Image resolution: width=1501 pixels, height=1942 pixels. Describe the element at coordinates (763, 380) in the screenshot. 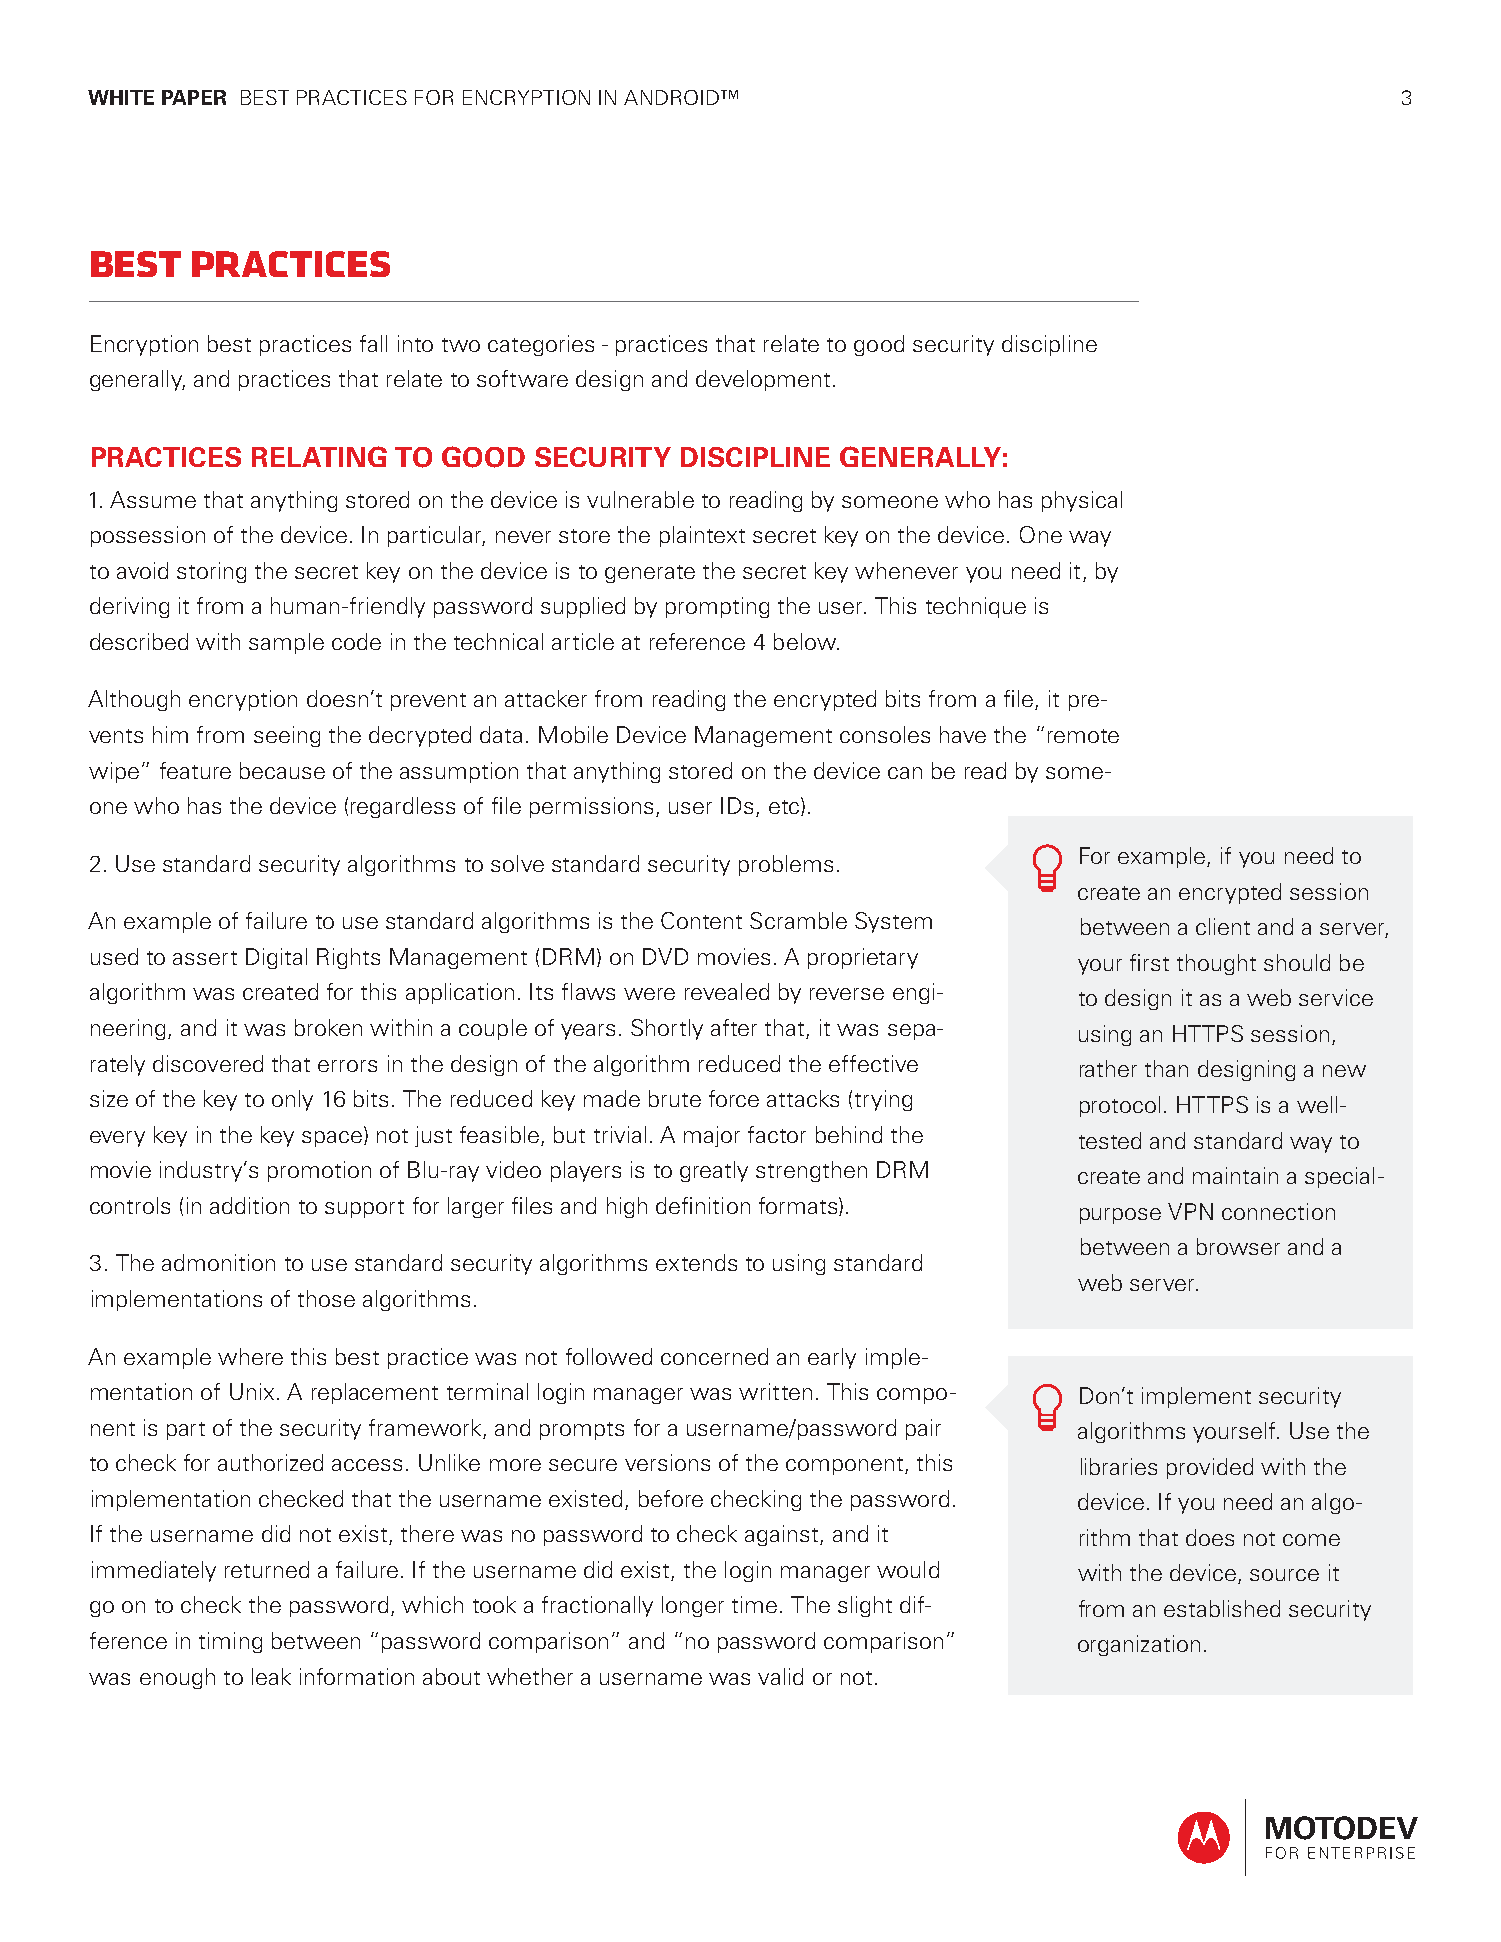

I see `development` at that location.
